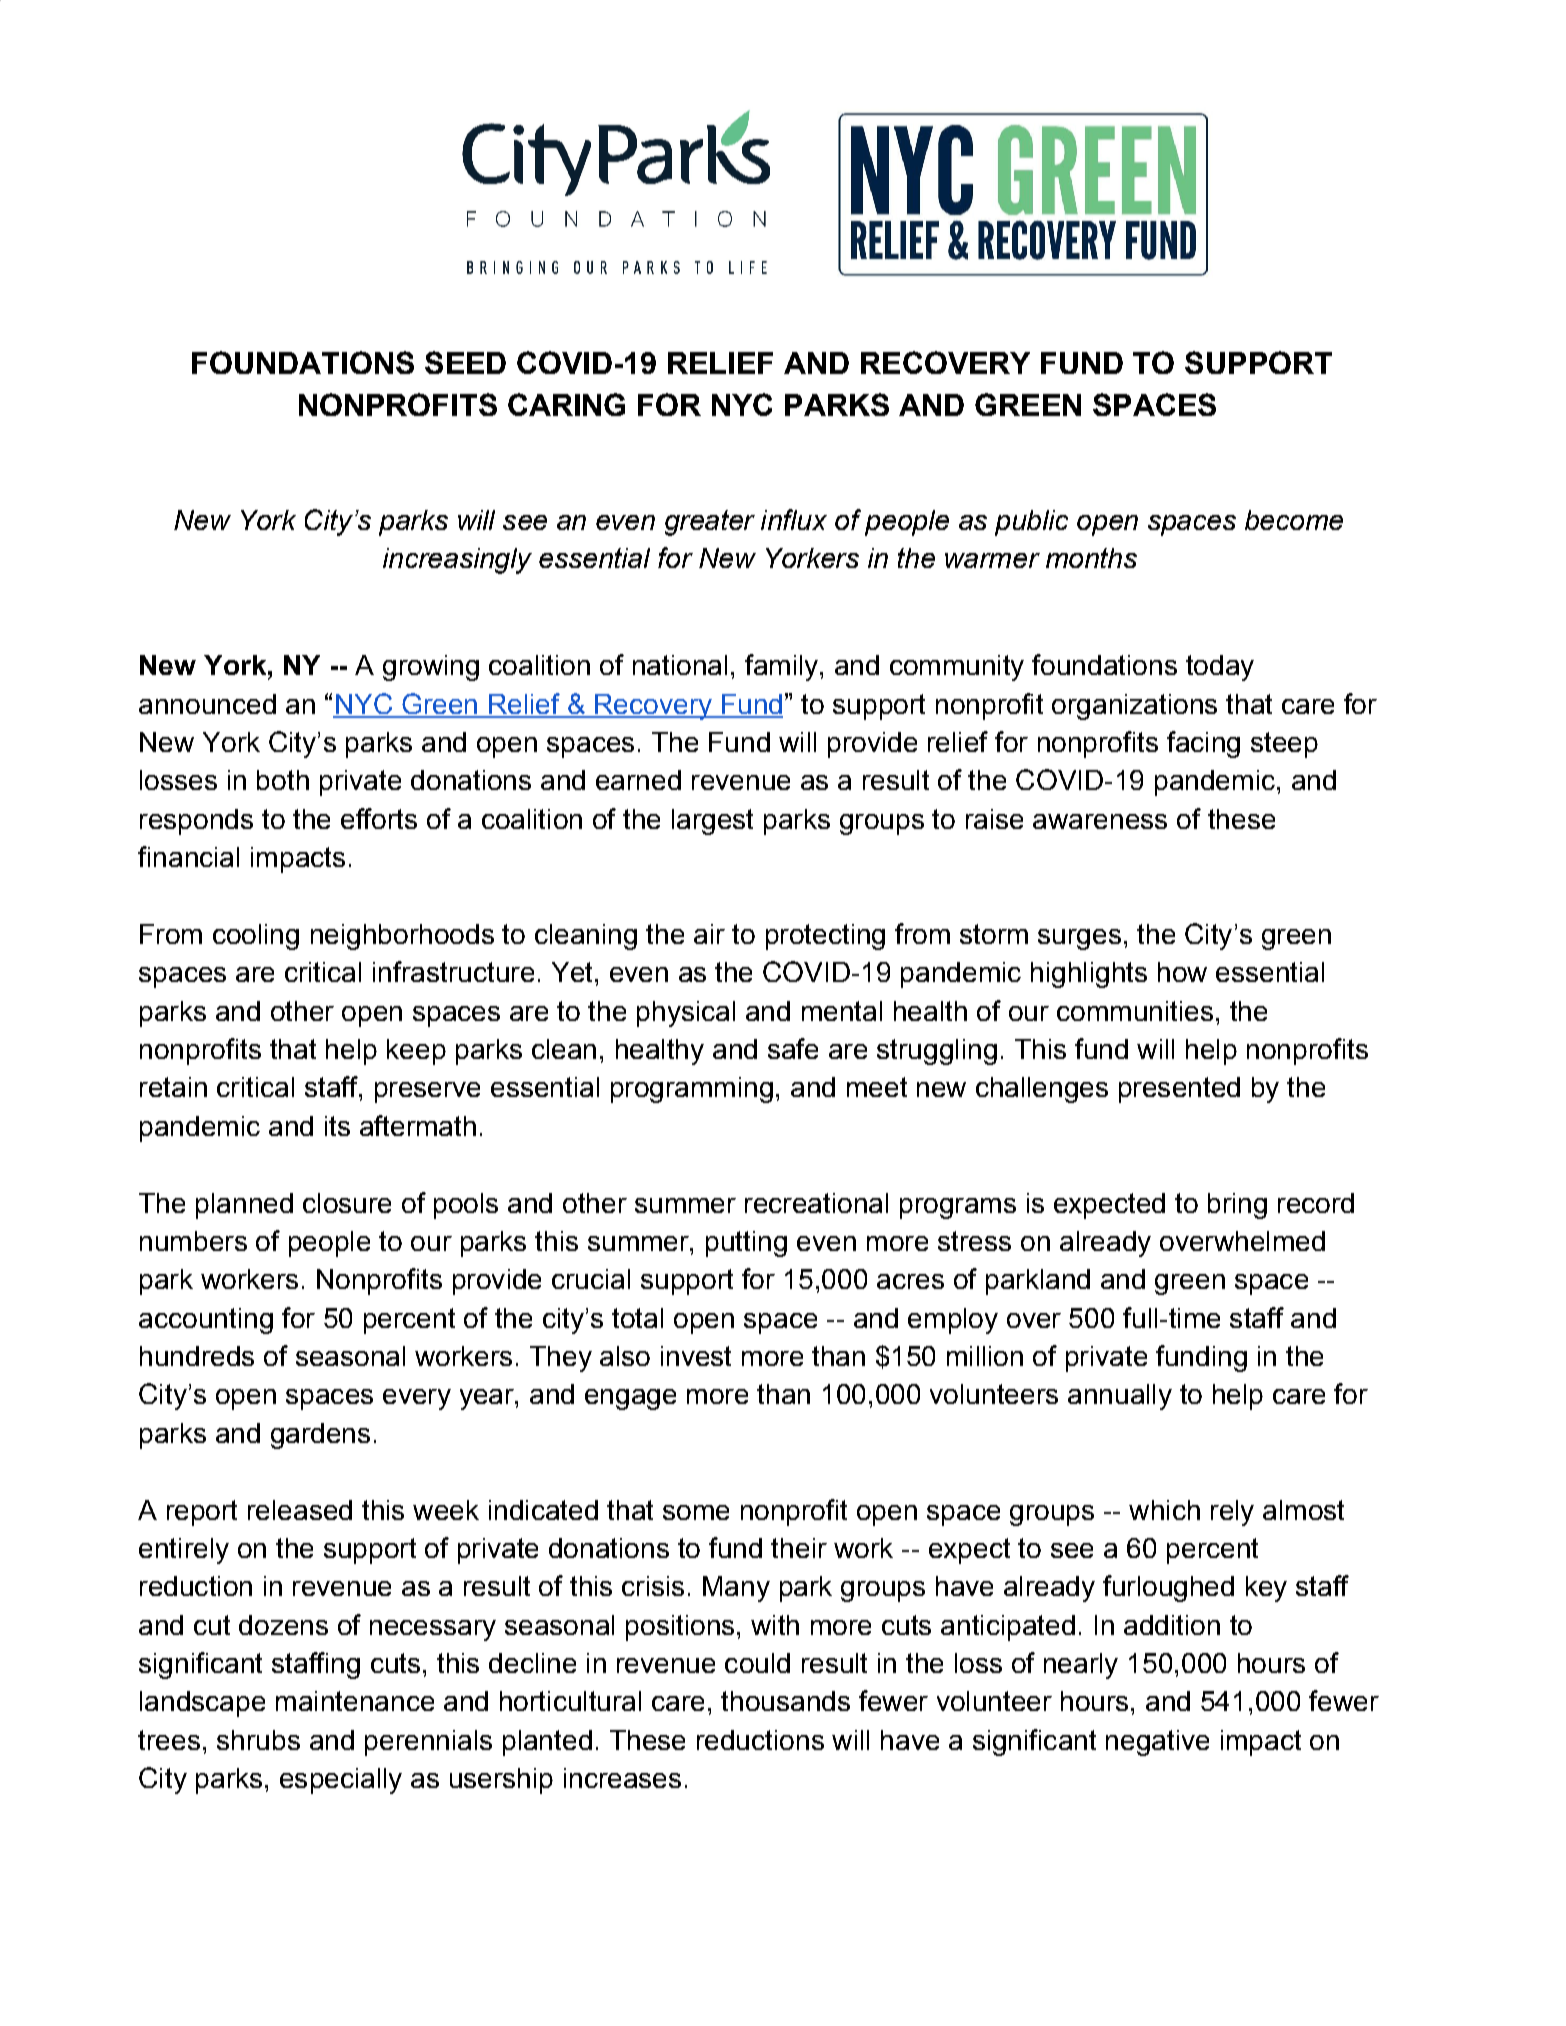 This screenshot has height=2026, width=1566. Describe the element at coordinates (566, 404) in the screenshot. I see `CARING` at that location.
